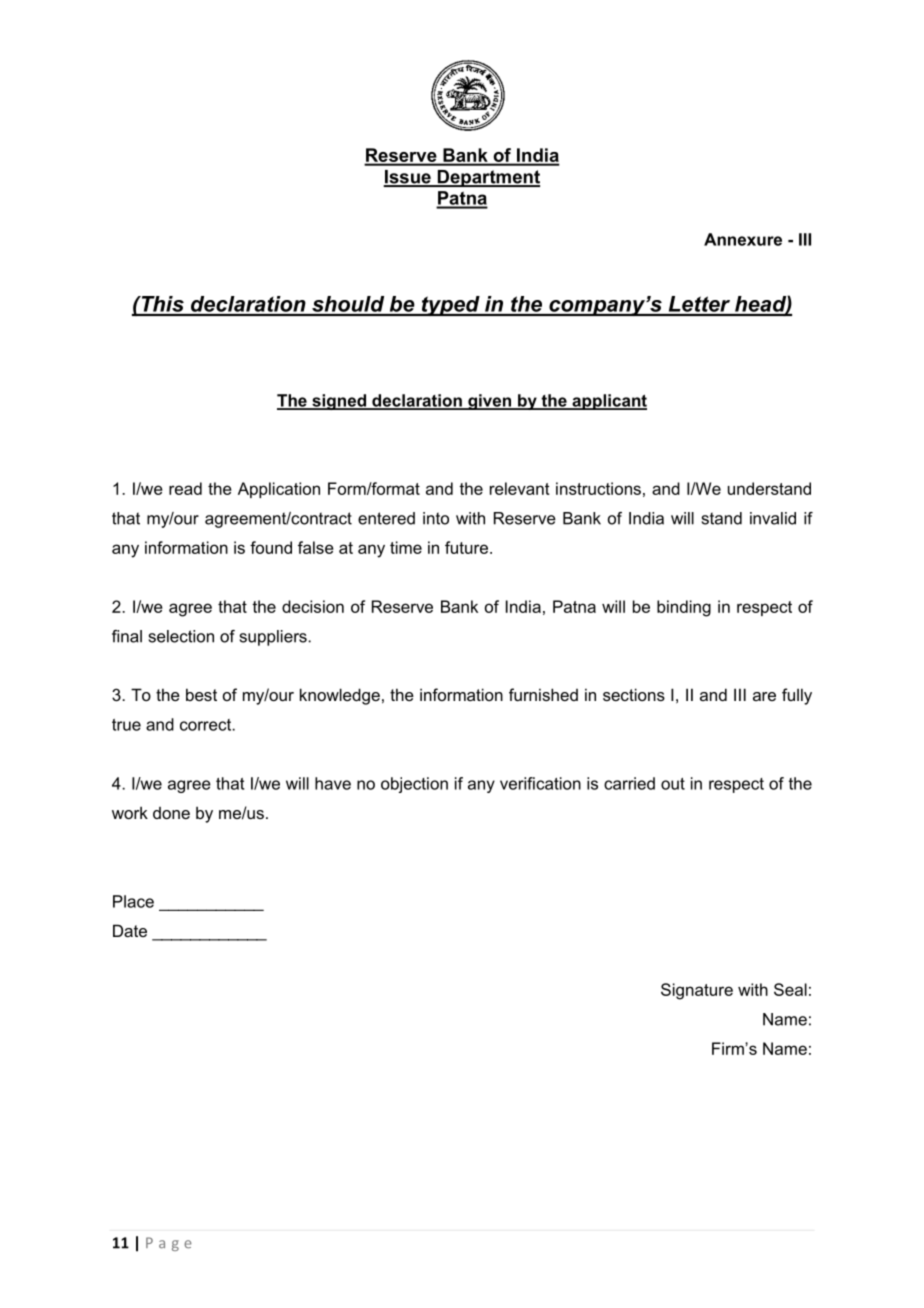 The width and height of the screenshot is (924, 1308). Describe the element at coordinates (684, 608) in the screenshot. I see `binding` at that location.
